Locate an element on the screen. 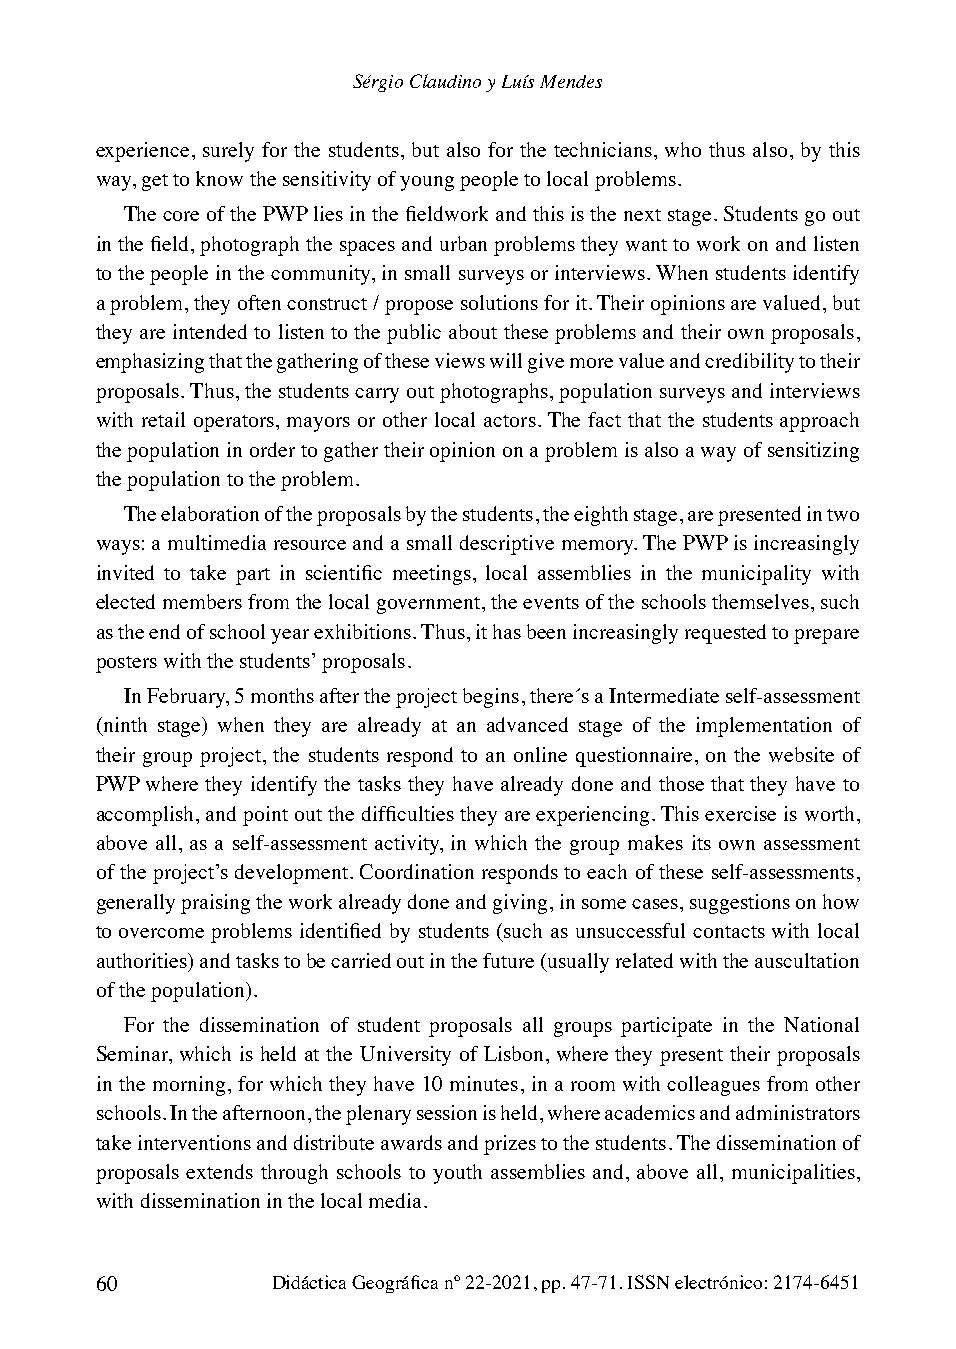  implementation is located at coordinates (764, 727).
